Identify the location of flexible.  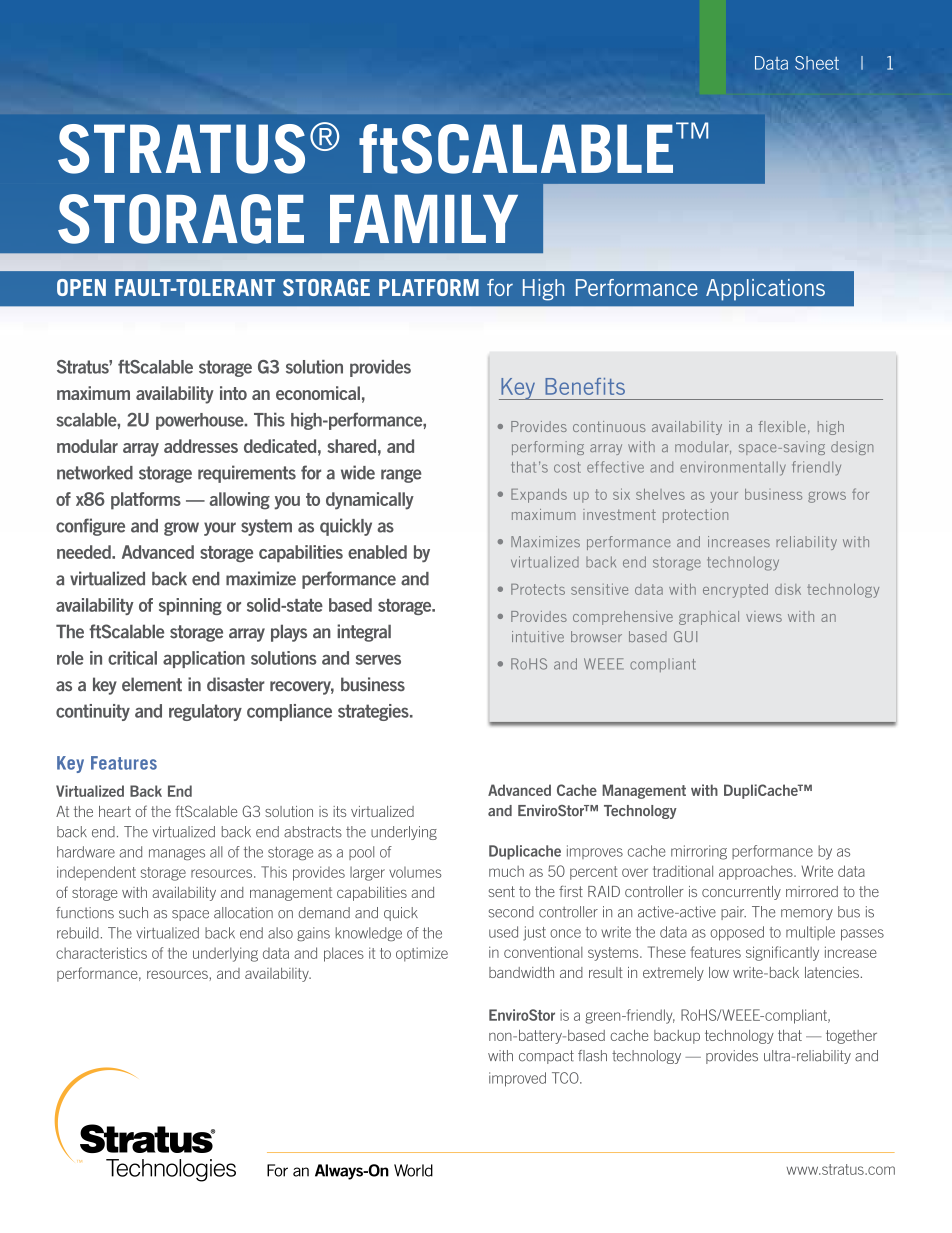
(782, 426).
